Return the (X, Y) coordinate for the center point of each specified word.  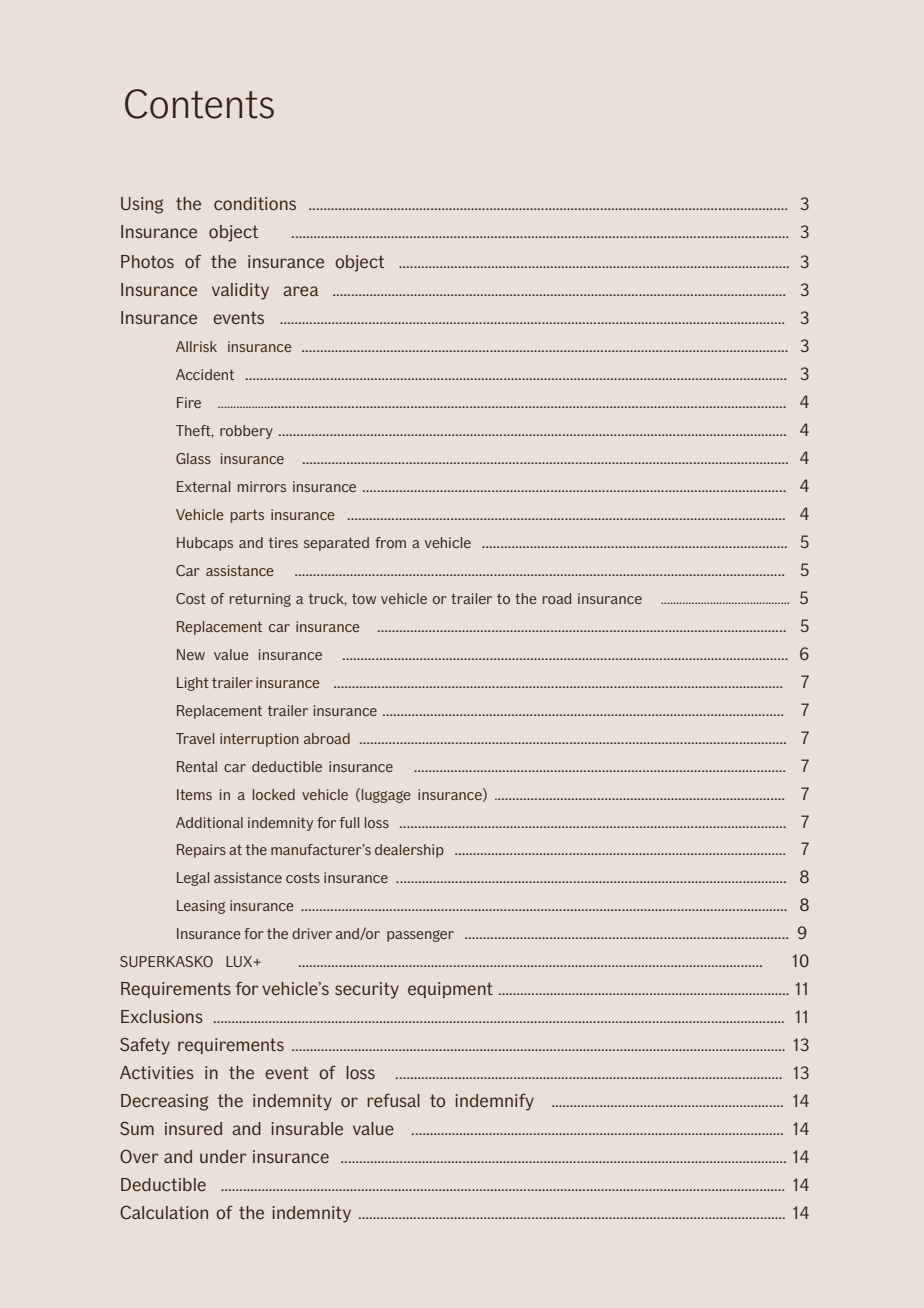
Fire (189, 402)
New (191, 654)
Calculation (164, 1212)
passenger (420, 936)
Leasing (201, 907)
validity (240, 291)
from (390, 542)
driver (312, 933)
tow (364, 599)
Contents (199, 104)
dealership (409, 851)
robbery (246, 432)
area (301, 291)
